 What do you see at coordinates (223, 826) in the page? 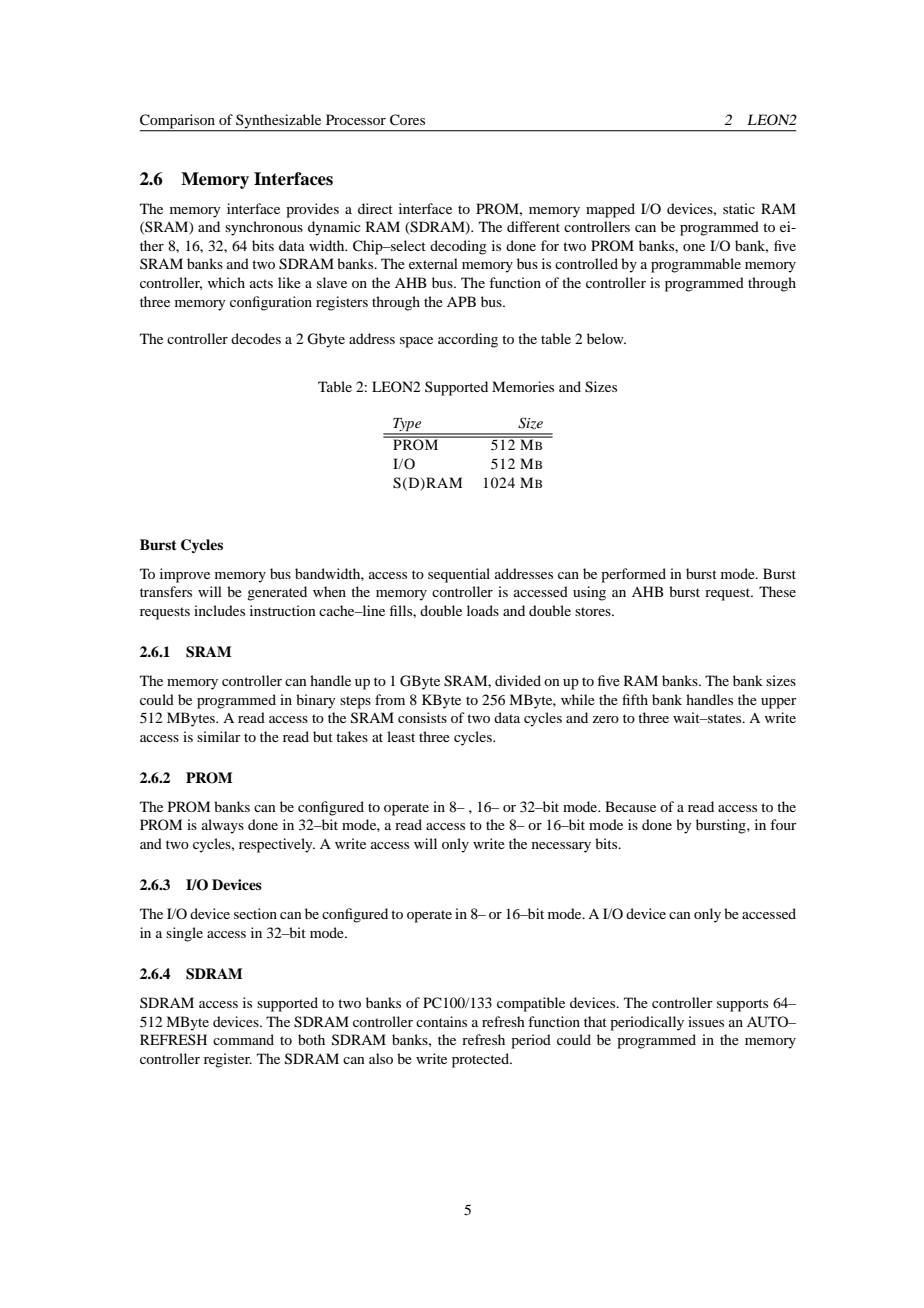
I see `always` at bounding box center [223, 826].
